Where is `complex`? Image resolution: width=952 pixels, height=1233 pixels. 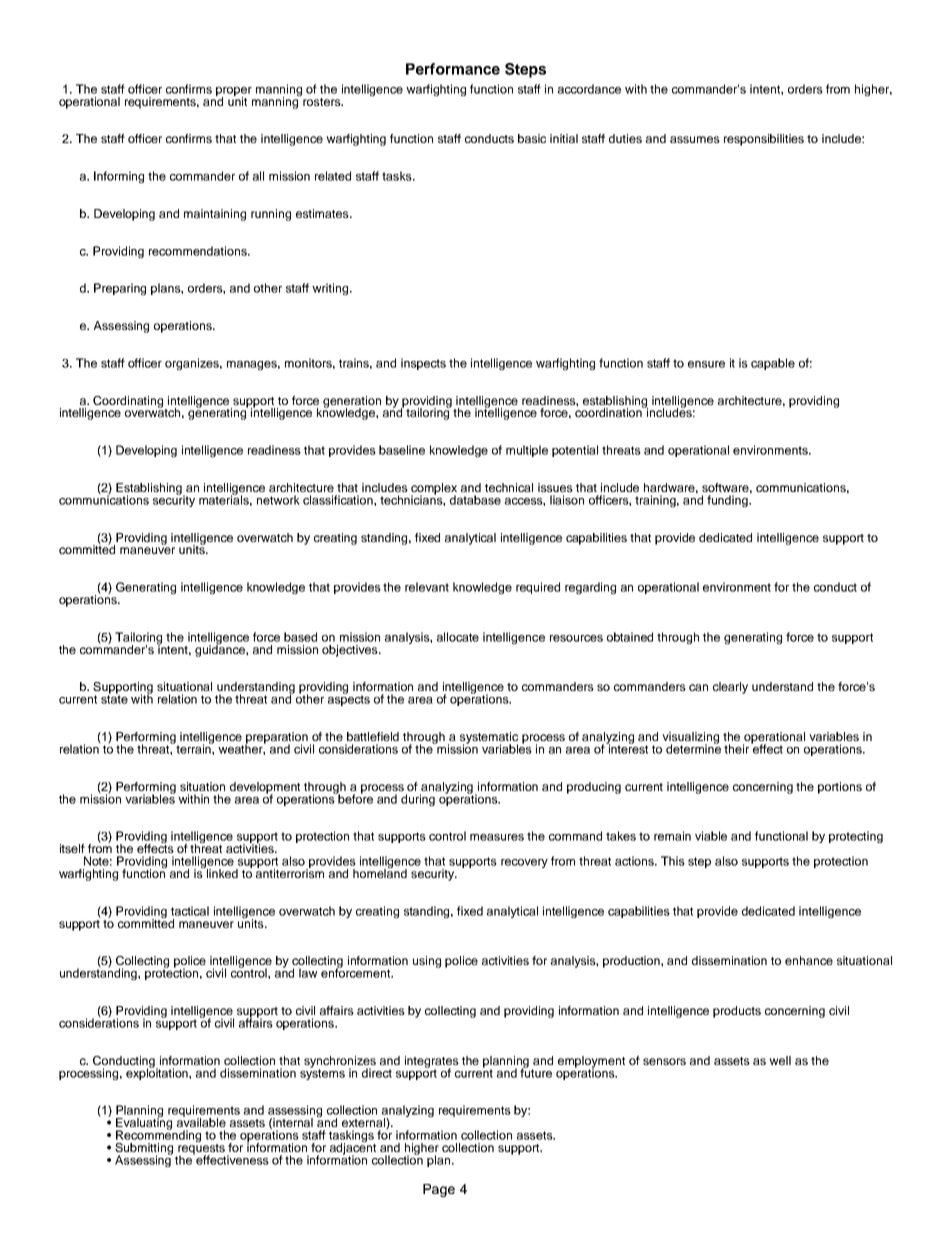
complex is located at coordinates (434, 490).
